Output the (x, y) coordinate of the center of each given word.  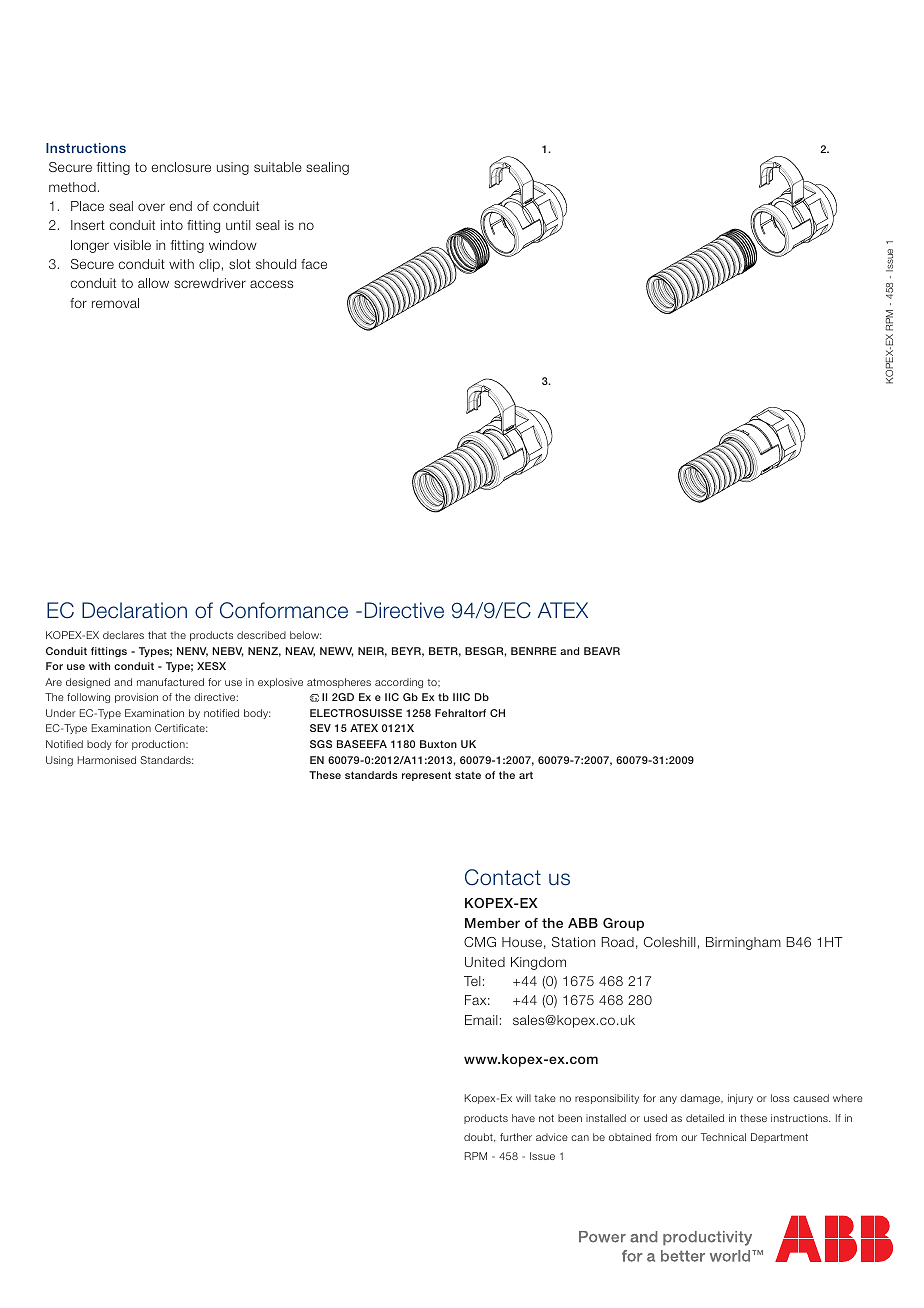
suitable (278, 167)
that (157, 635)
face (314, 264)
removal (115, 303)
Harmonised (107, 760)
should (276, 264)
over (151, 207)
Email (481, 1020)
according (399, 683)
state (468, 775)
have (523, 1118)
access (271, 284)
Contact (503, 877)
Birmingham (743, 943)
